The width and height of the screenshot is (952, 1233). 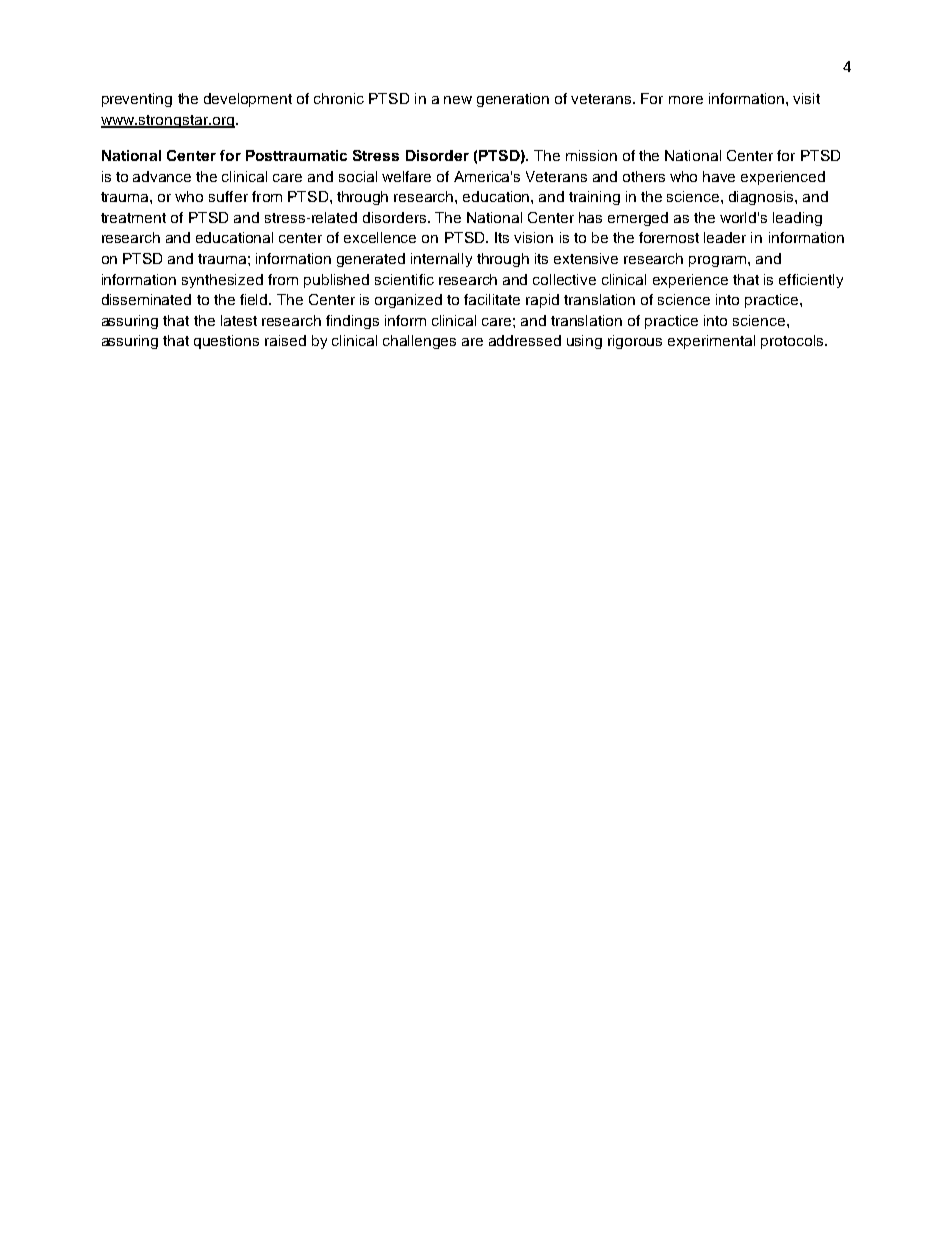 I want to click on addressed, so click(x=525, y=340).
